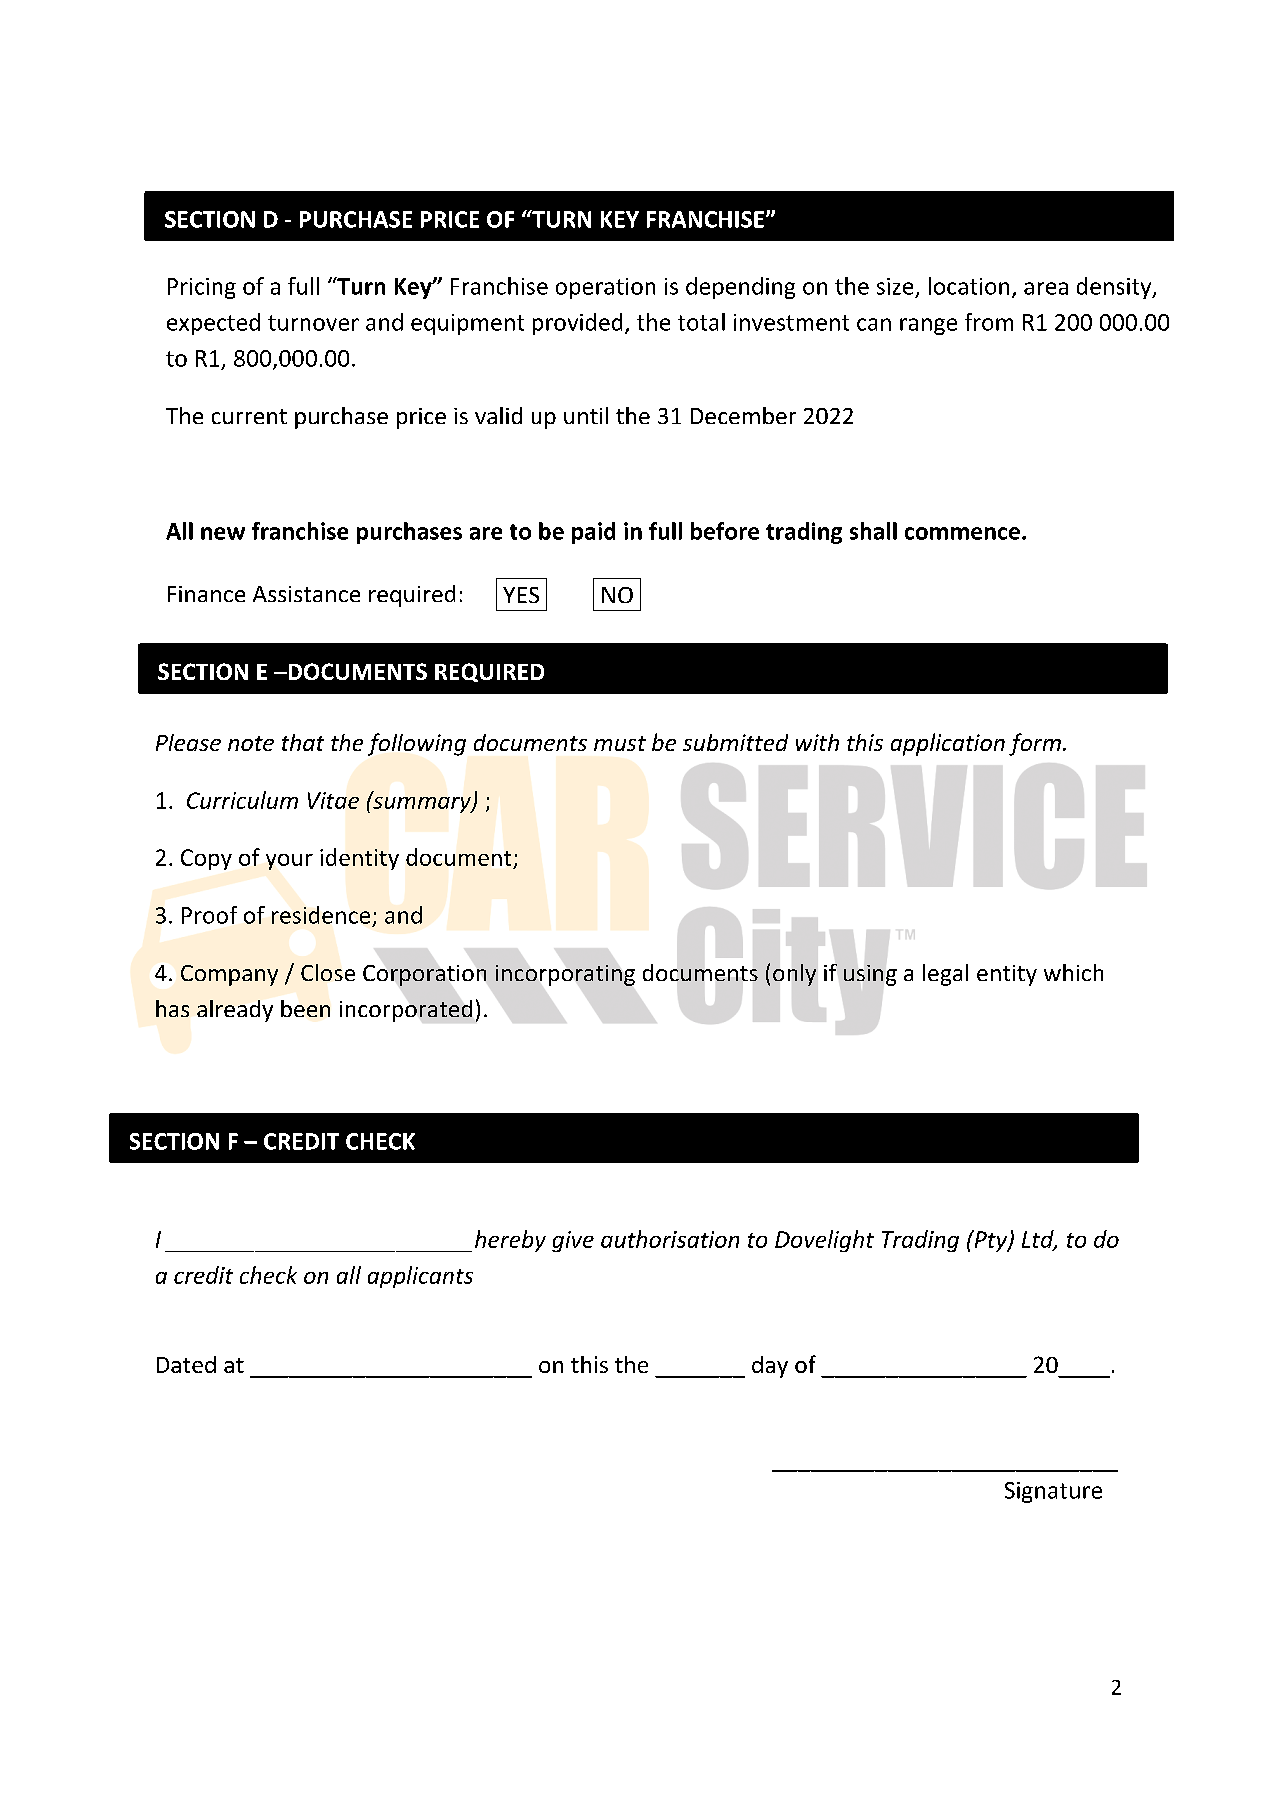 This document has width=1276, height=1806. What do you see at coordinates (565, 975) in the document?
I see `incorporating` at bounding box center [565, 975].
